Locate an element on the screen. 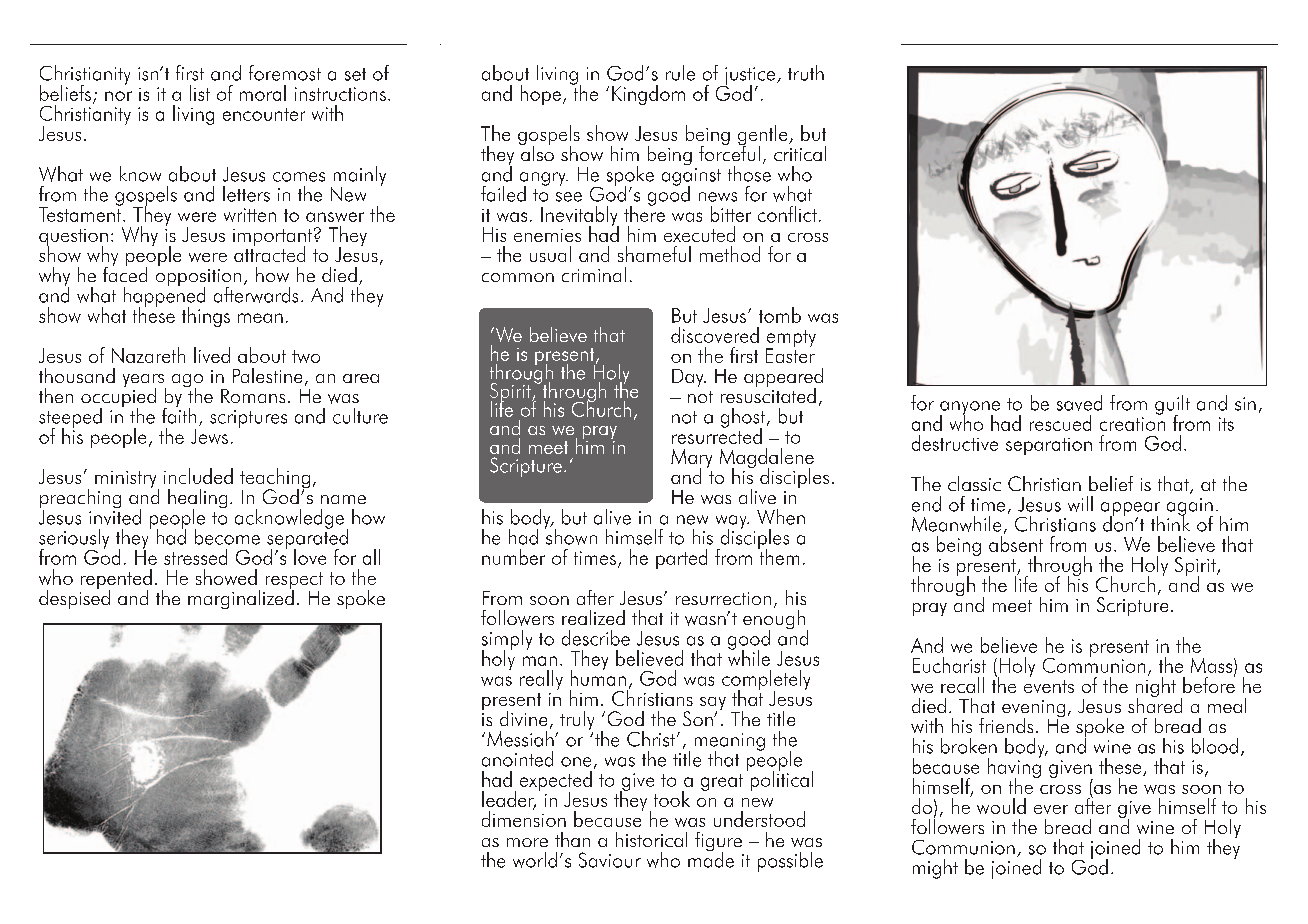 Image resolution: width=1308 pixels, height=924 pixels. included is located at coordinates (198, 476).
